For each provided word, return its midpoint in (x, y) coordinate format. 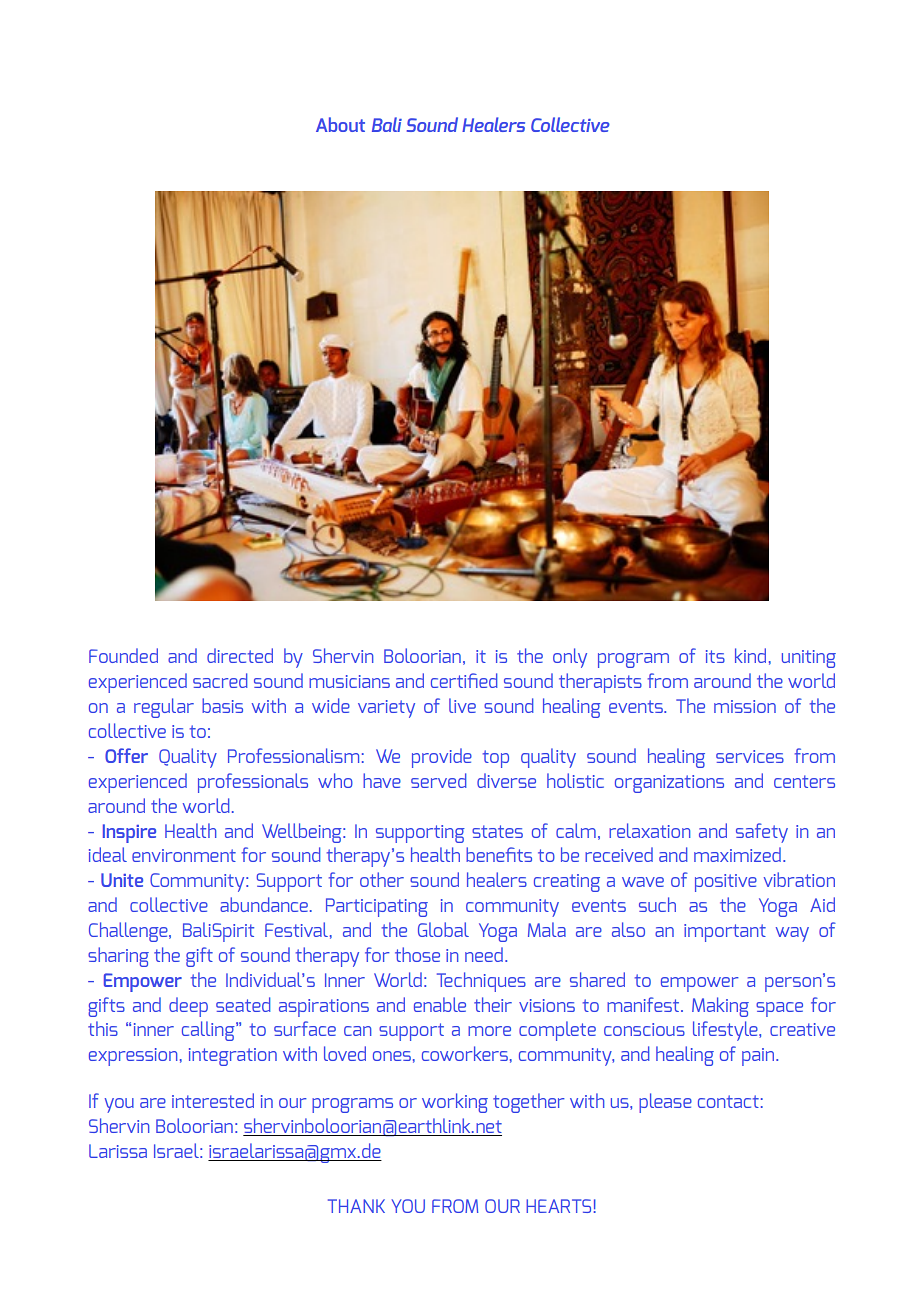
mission (745, 706)
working (455, 1103)
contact (728, 1101)
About (340, 124)
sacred (220, 680)
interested (213, 1100)
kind (750, 655)
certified (464, 680)
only (570, 658)
